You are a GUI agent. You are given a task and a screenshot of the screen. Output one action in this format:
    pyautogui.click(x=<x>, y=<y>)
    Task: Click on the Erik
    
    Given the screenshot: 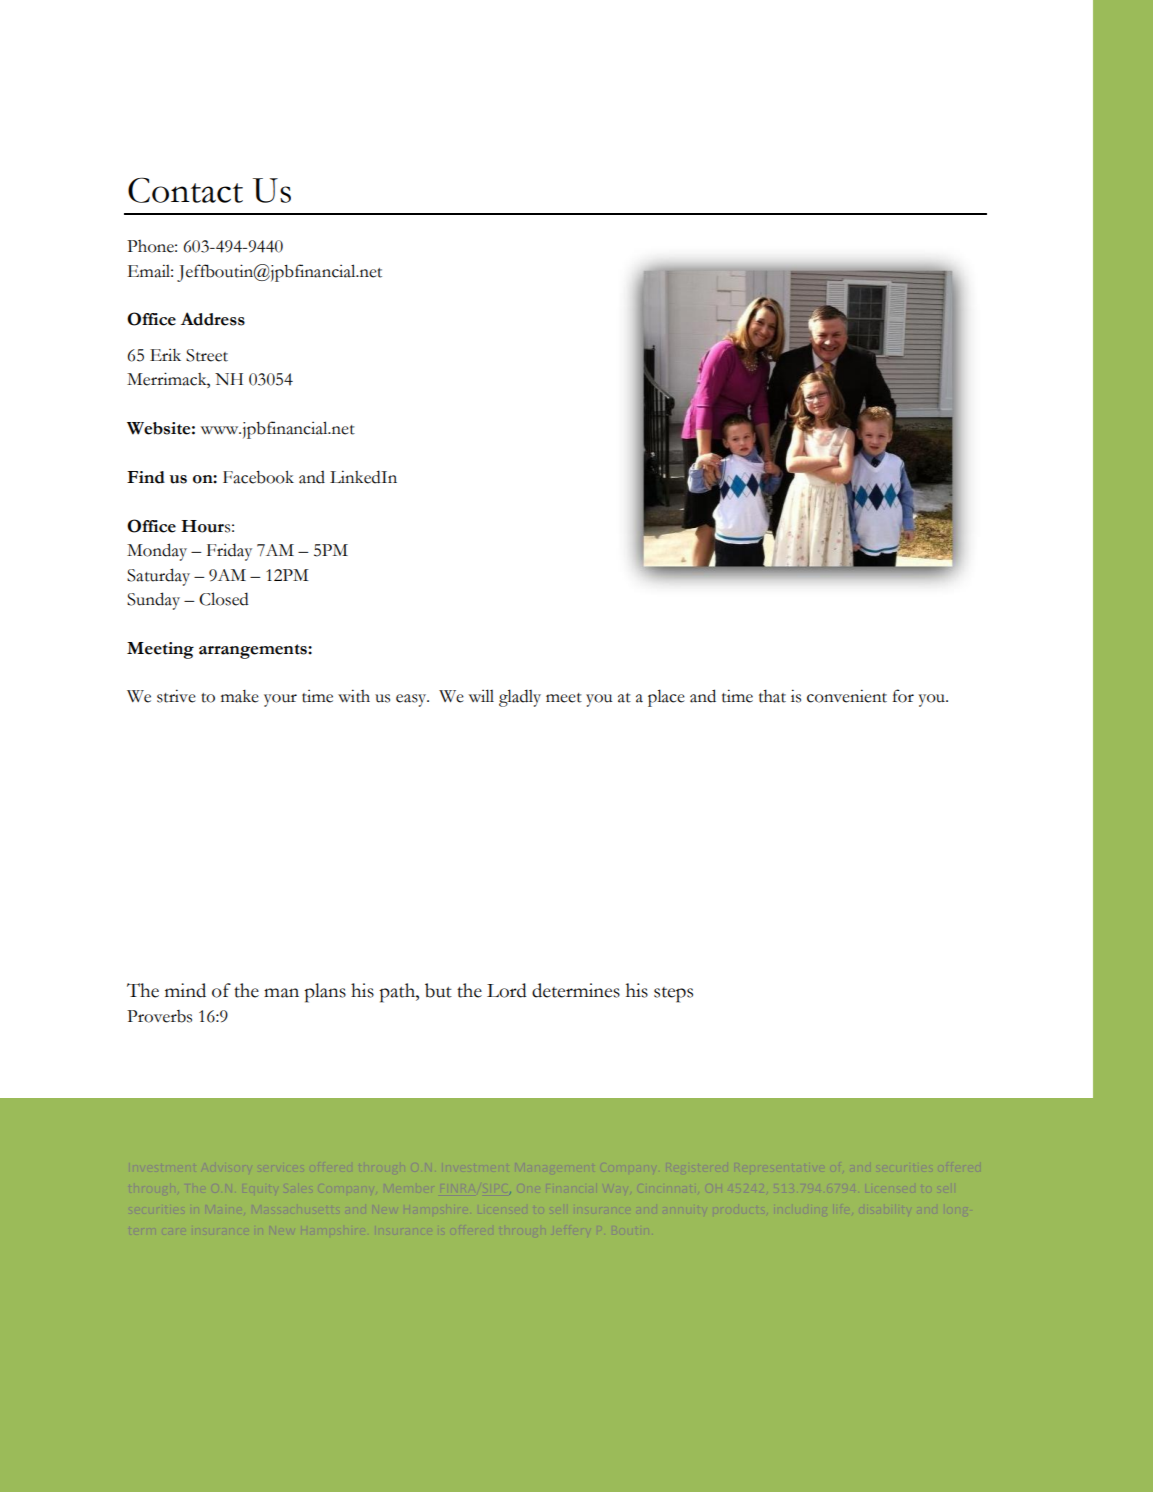 What is the action you would take?
    pyautogui.click(x=165, y=355)
